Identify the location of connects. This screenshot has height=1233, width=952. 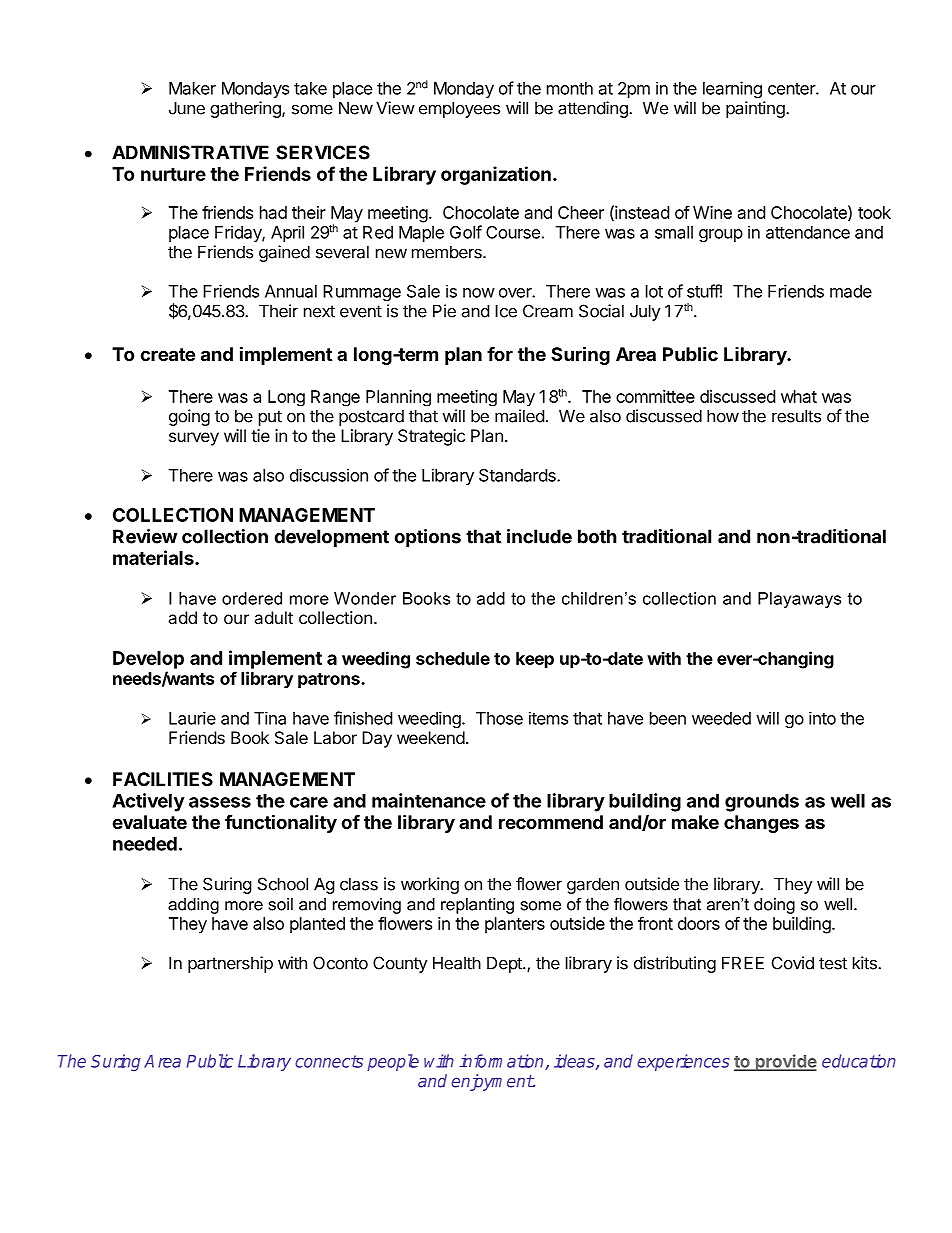
(329, 1061).
